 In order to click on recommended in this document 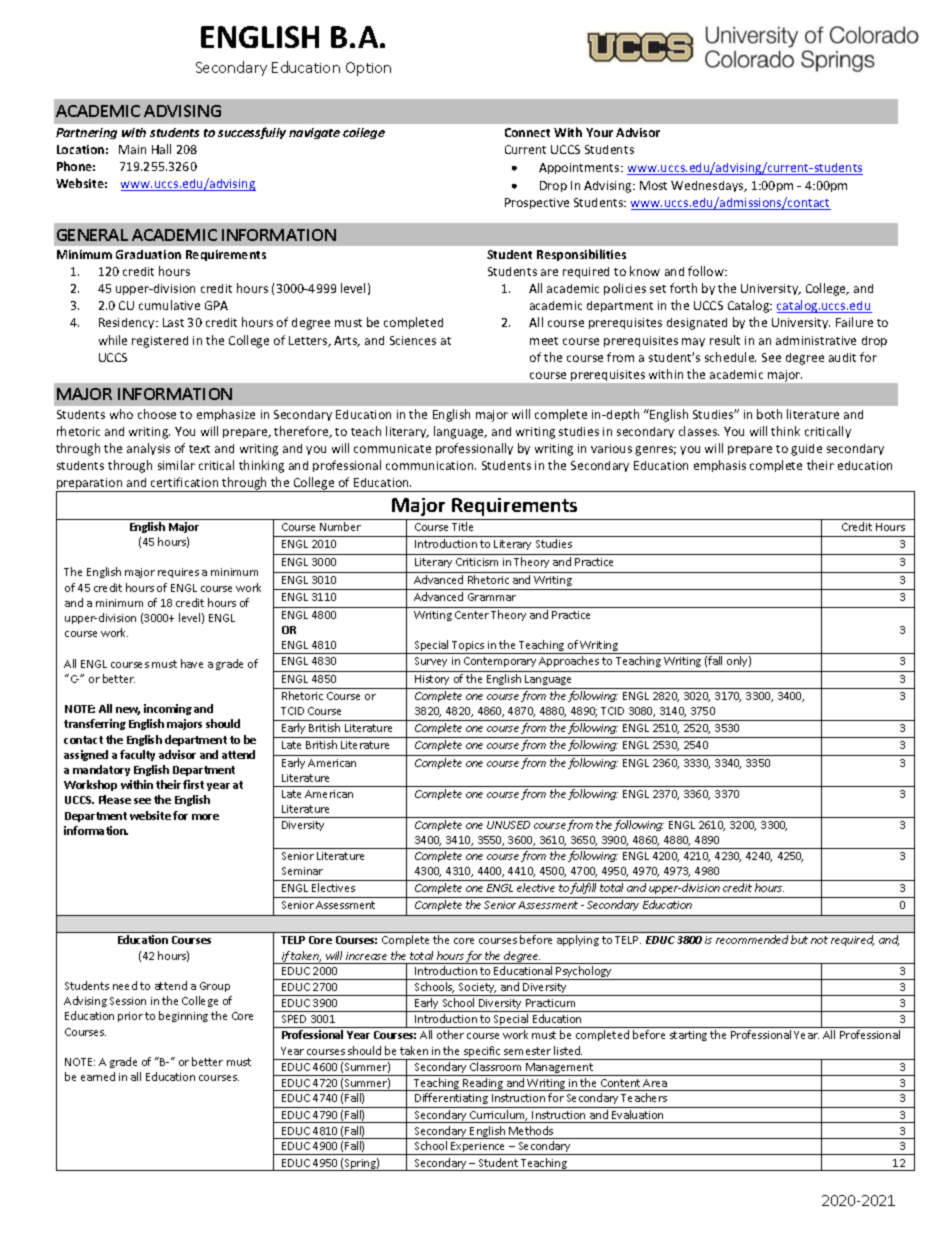, I will do `click(752, 939)`.
